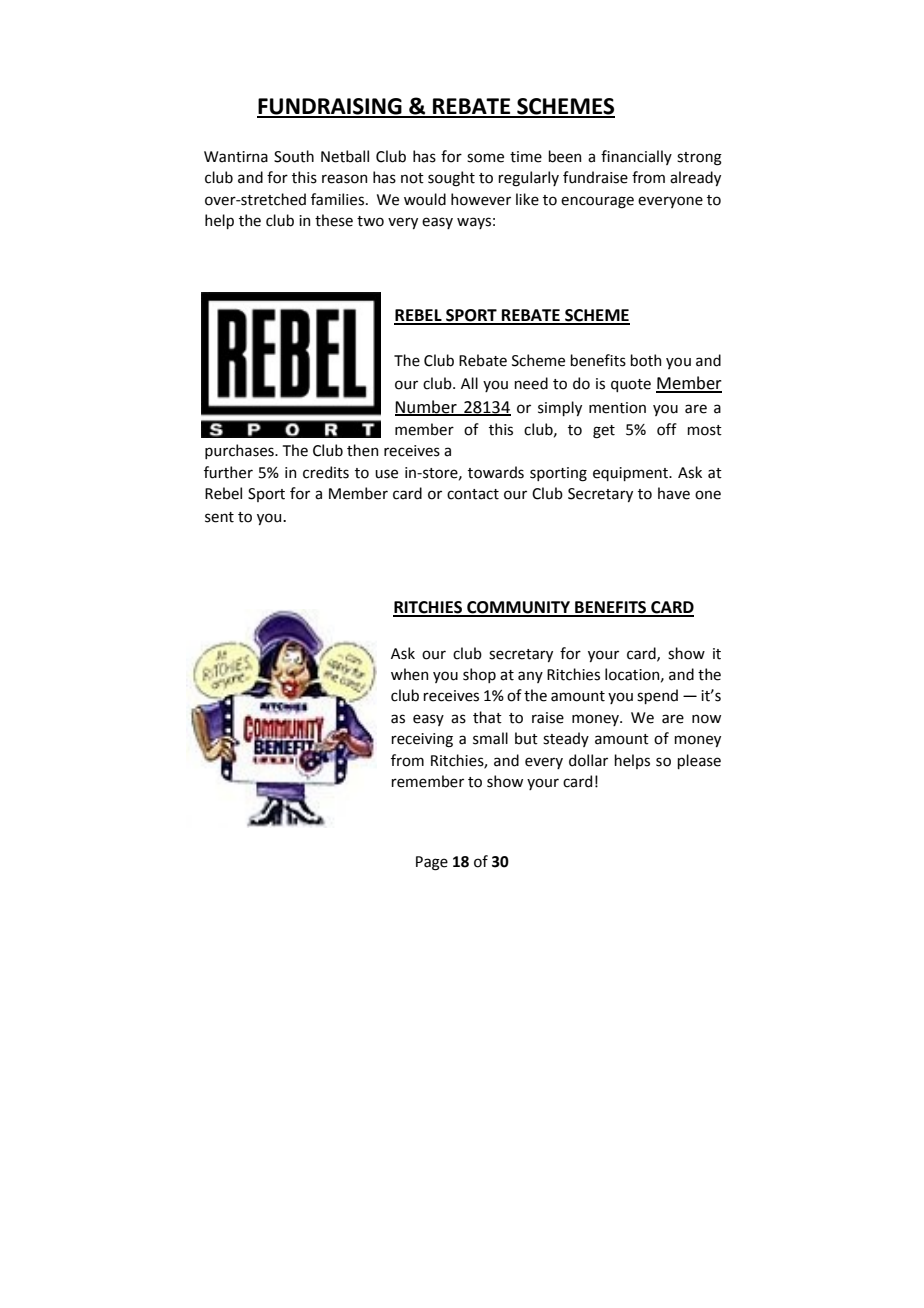 Image resolution: width=924 pixels, height=1308 pixels. What do you see at coordinates (485, 158) in the screenshot?
I see `some` at bounding box center [485, 158].
